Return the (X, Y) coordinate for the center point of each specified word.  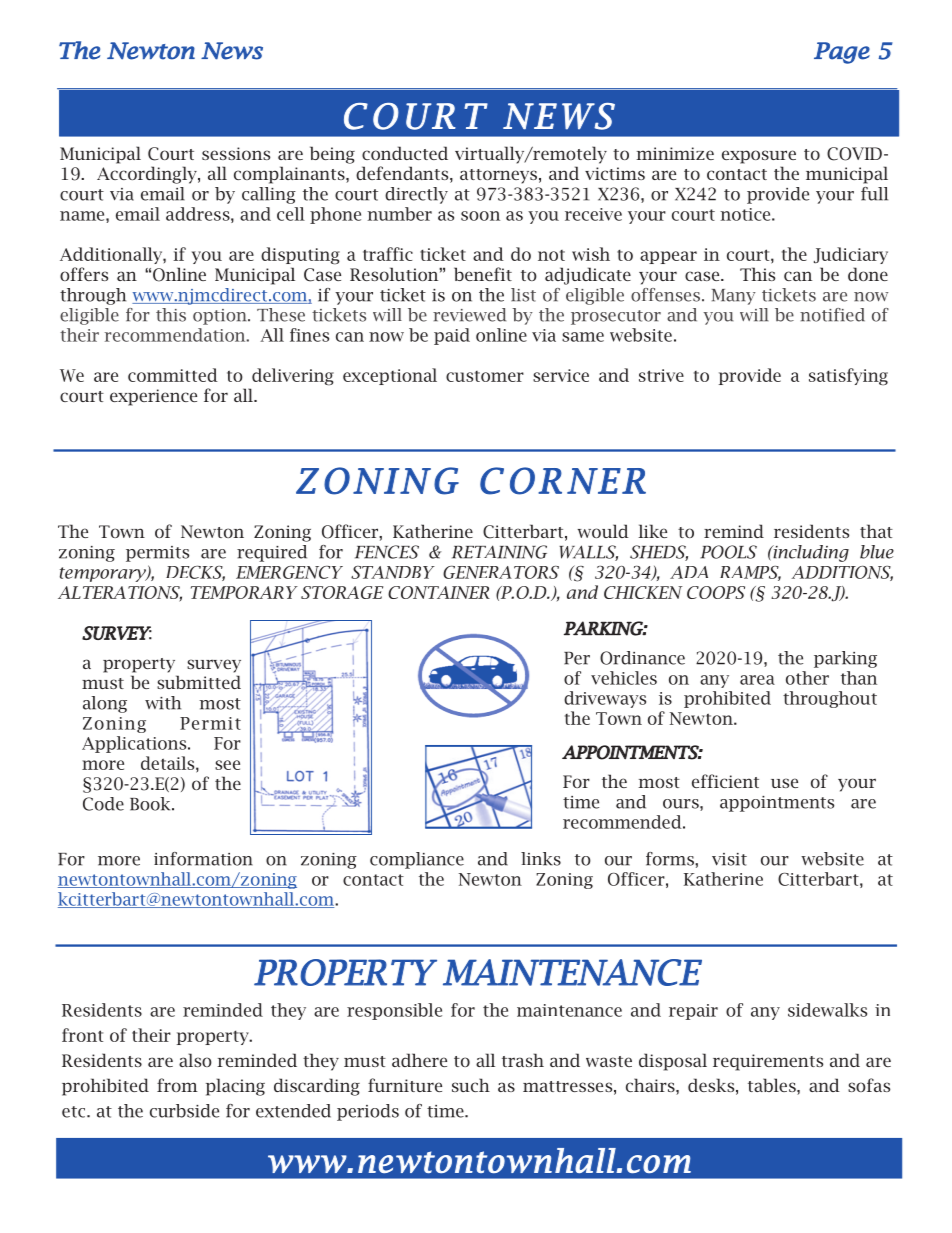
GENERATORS (501, 572)
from (177, 1085)
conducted (405, 153)
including (810, 553)
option (221, 317)
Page (842, 53)
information (203, 859)
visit (729, 859)
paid (452, 336)
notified (832, 315)
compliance (417, 860)
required (272, 553)
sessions (236, 153)
